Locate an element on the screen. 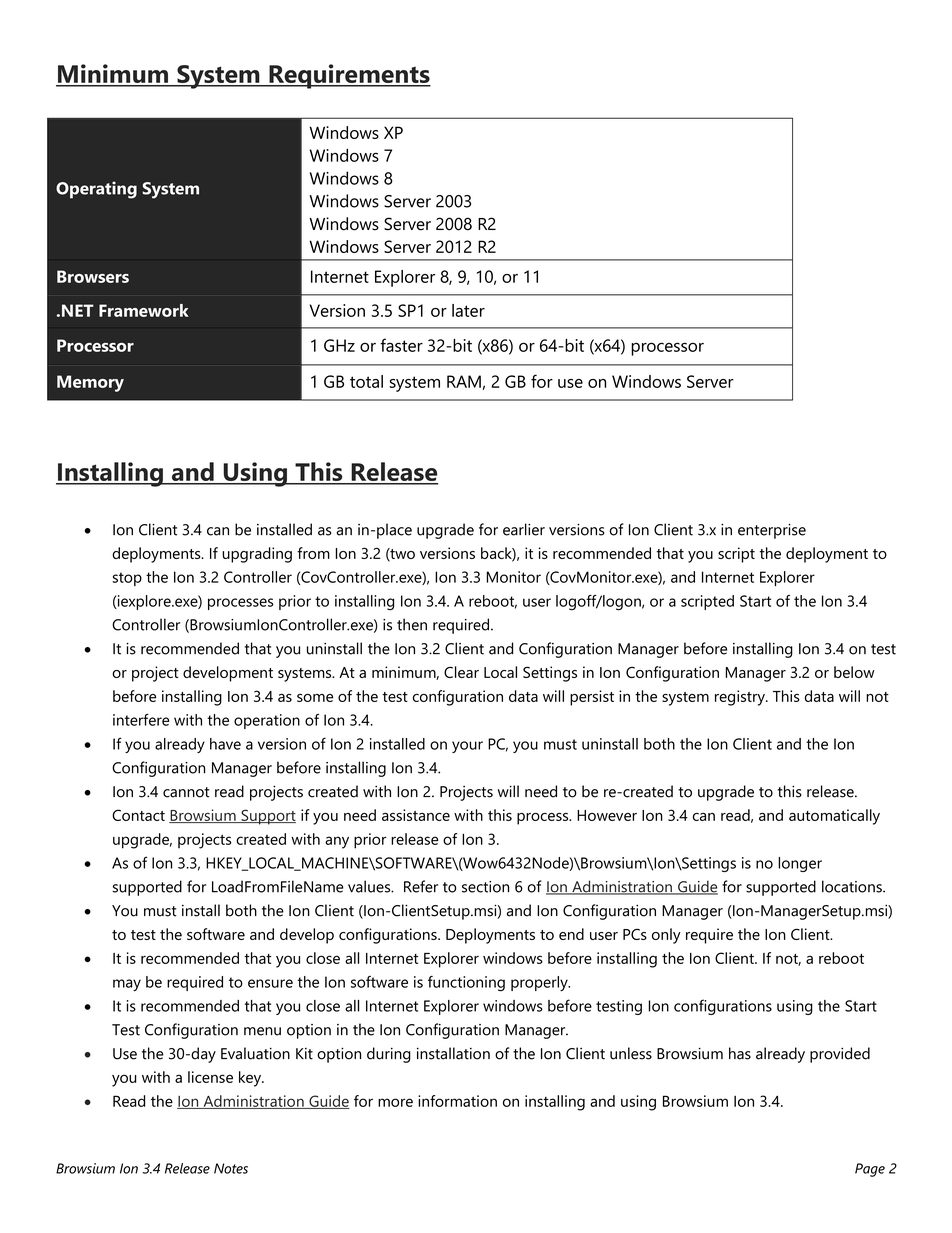 The width and height of the screenshot is (952, 1233). information is located at coordinates (457, 1101).
